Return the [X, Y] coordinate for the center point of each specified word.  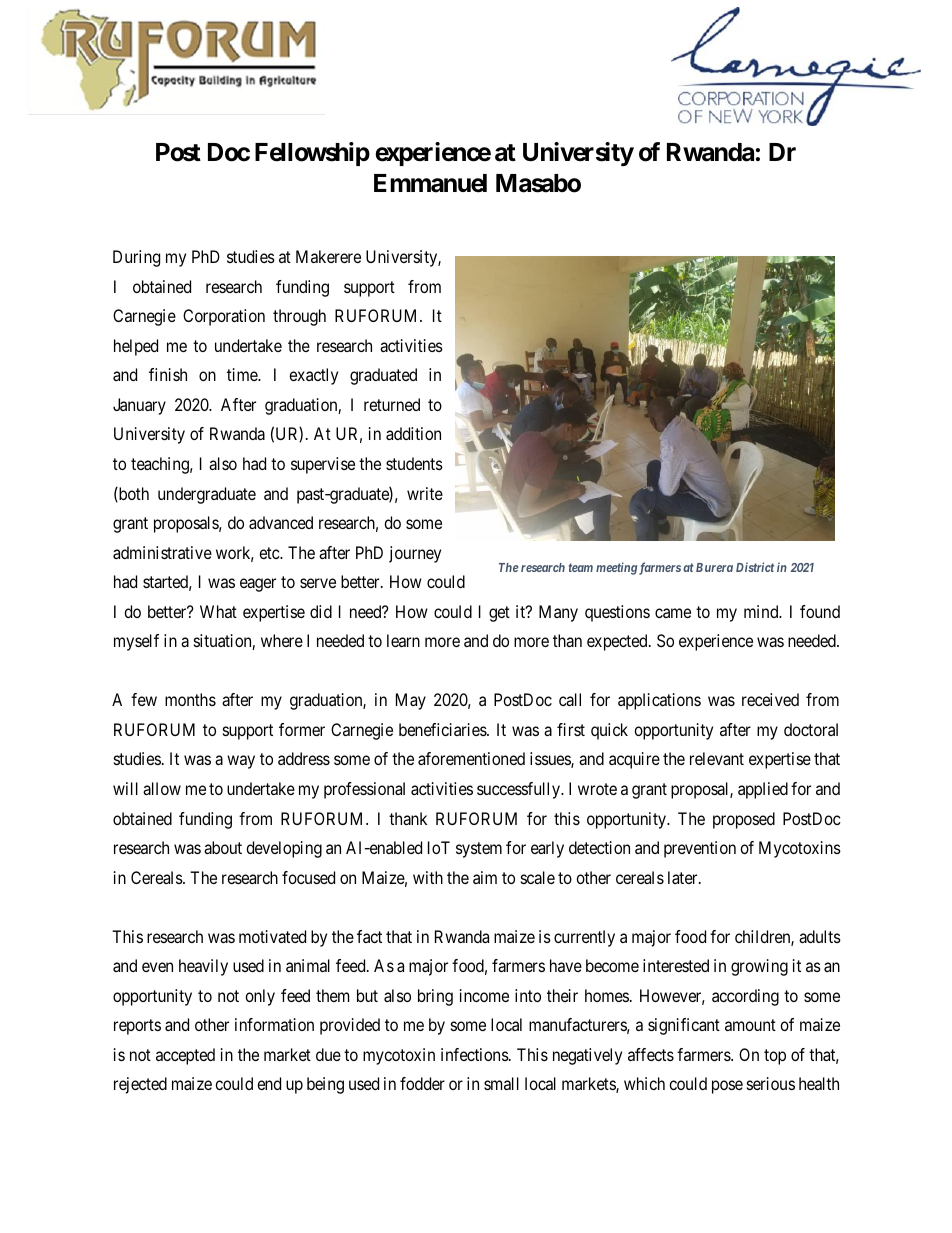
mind [762, 611]
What [218, 611]
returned [392, 404]
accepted [185, 1056]
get [499, 614]
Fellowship [312, 154]
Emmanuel [430, 183]
